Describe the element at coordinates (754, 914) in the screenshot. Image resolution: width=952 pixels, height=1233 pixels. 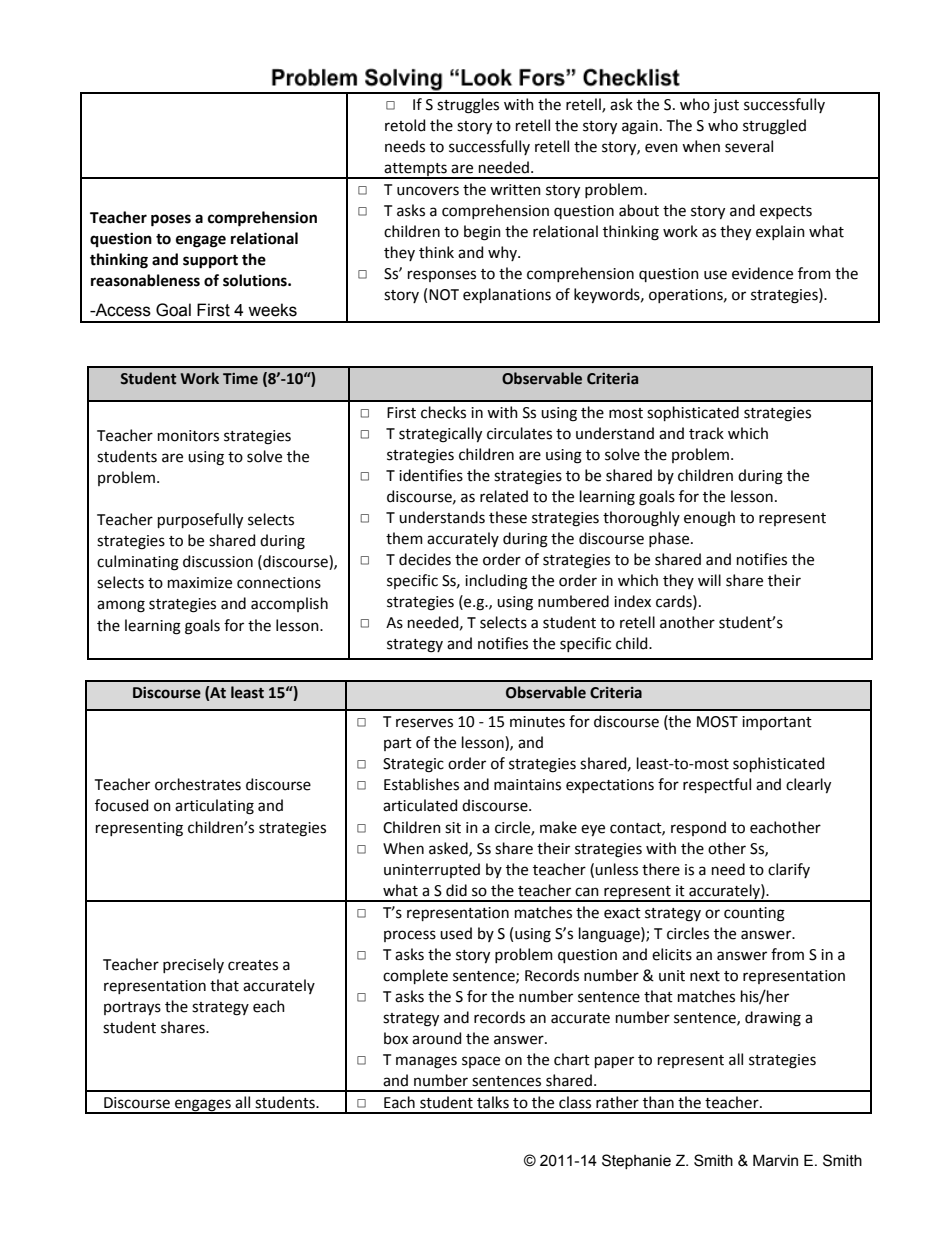
I see `counting` at that location.
